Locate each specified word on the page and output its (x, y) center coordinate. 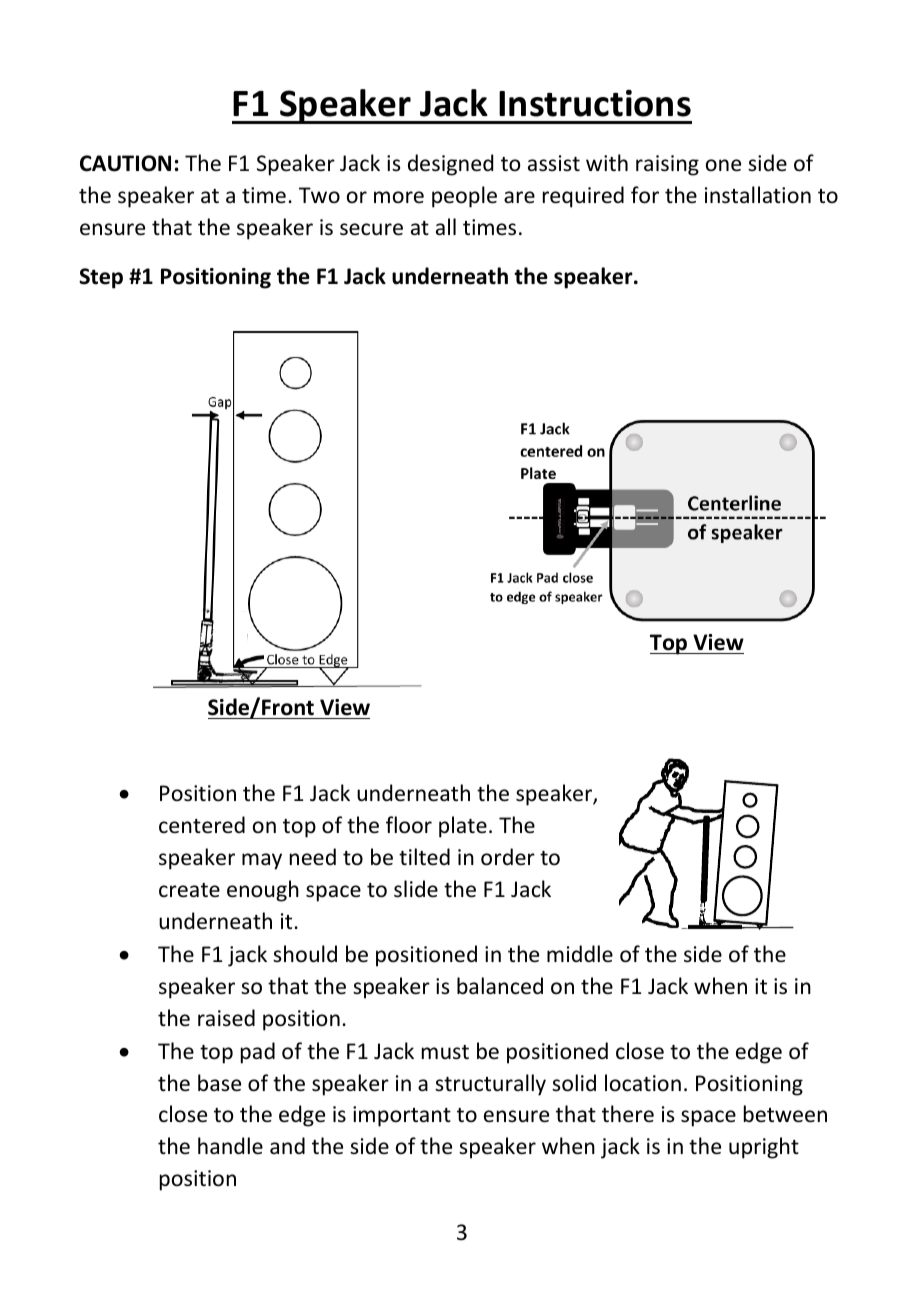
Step (101, 278)
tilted (424, 856)
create (189, 890)
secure (371, 229)
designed (450, 165)
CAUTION (125, 163)
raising (667, 165)
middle (580, 953)
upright (764, 1148)
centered (202, 825)
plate (463, 827)
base (219, 1083)
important (402, 1116)
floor (409, 825)
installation (758, 195)
